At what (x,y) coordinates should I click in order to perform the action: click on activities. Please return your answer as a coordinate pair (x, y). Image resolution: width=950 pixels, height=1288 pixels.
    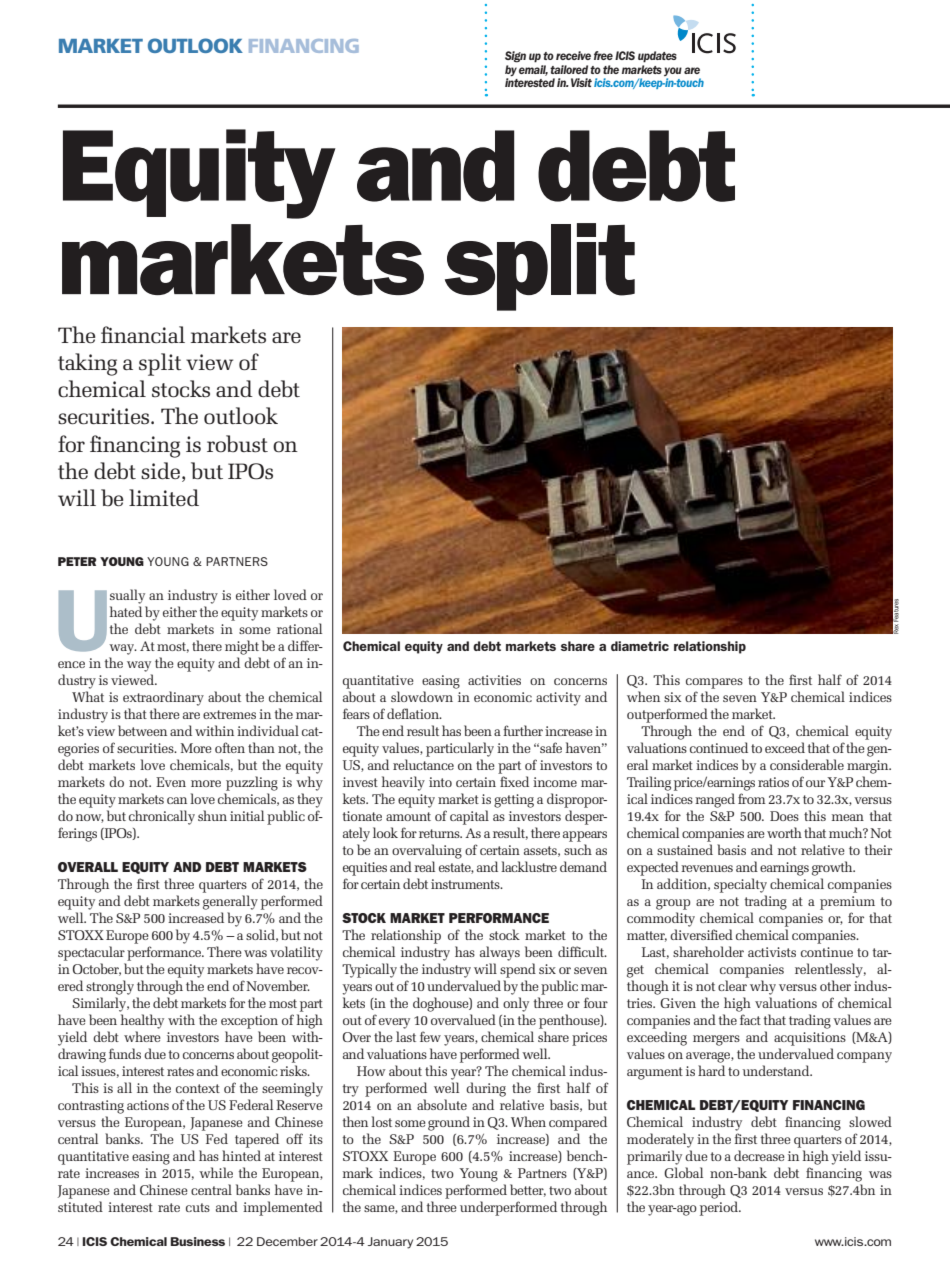
    Looking at the image, I should click on (494, 680).
